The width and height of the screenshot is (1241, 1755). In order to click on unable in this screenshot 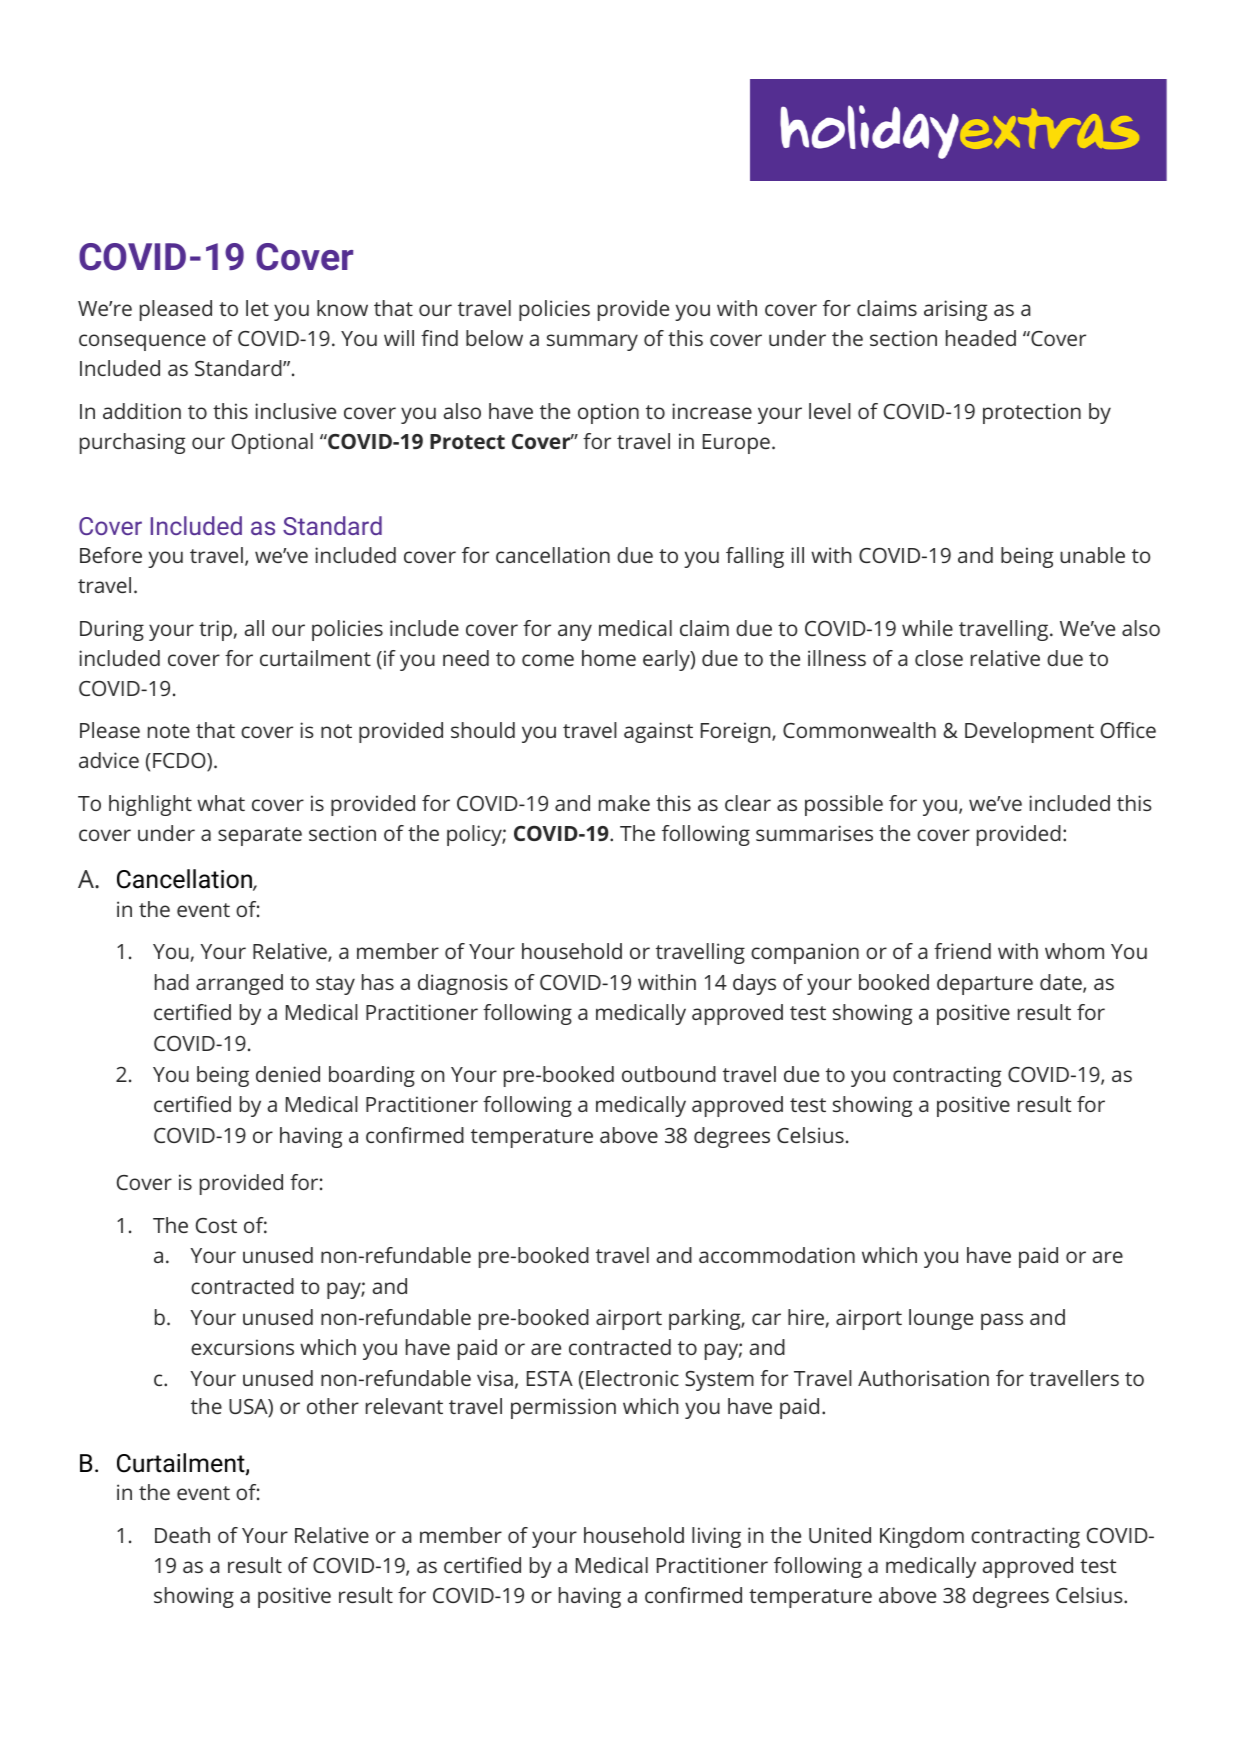, I will do `click(1092, 555)`.
